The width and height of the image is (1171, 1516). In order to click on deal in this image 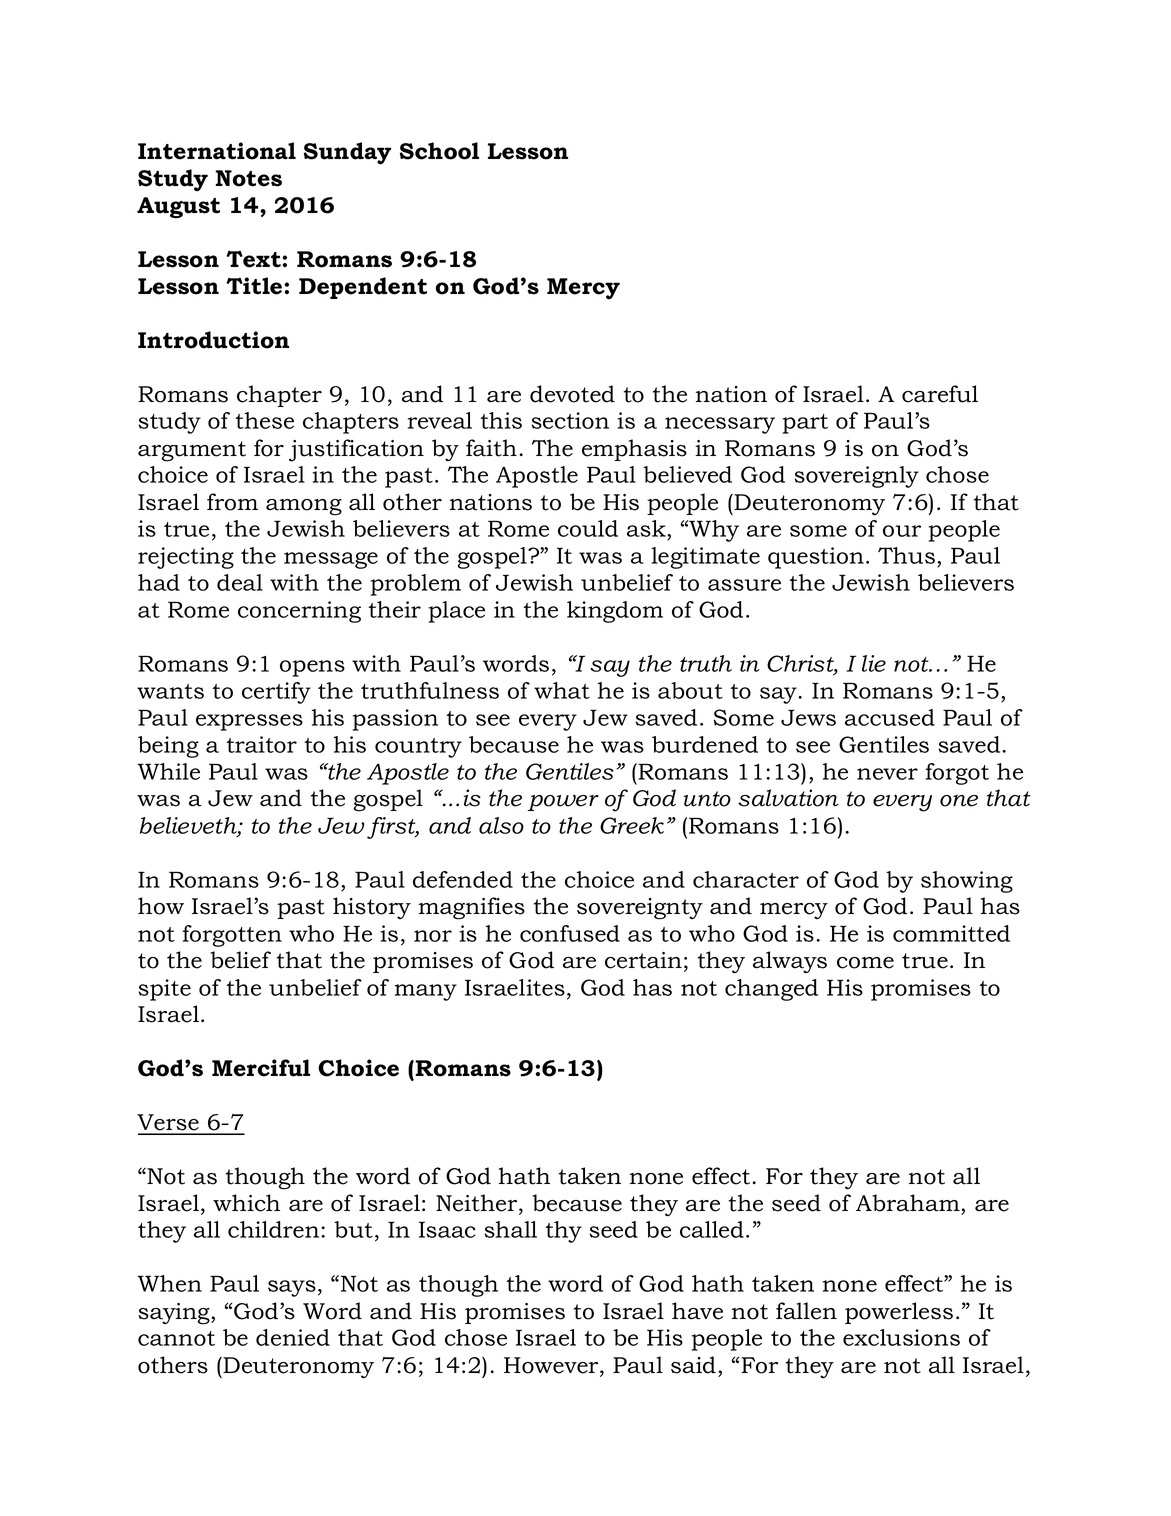, I will do `click(240, 582)`.
